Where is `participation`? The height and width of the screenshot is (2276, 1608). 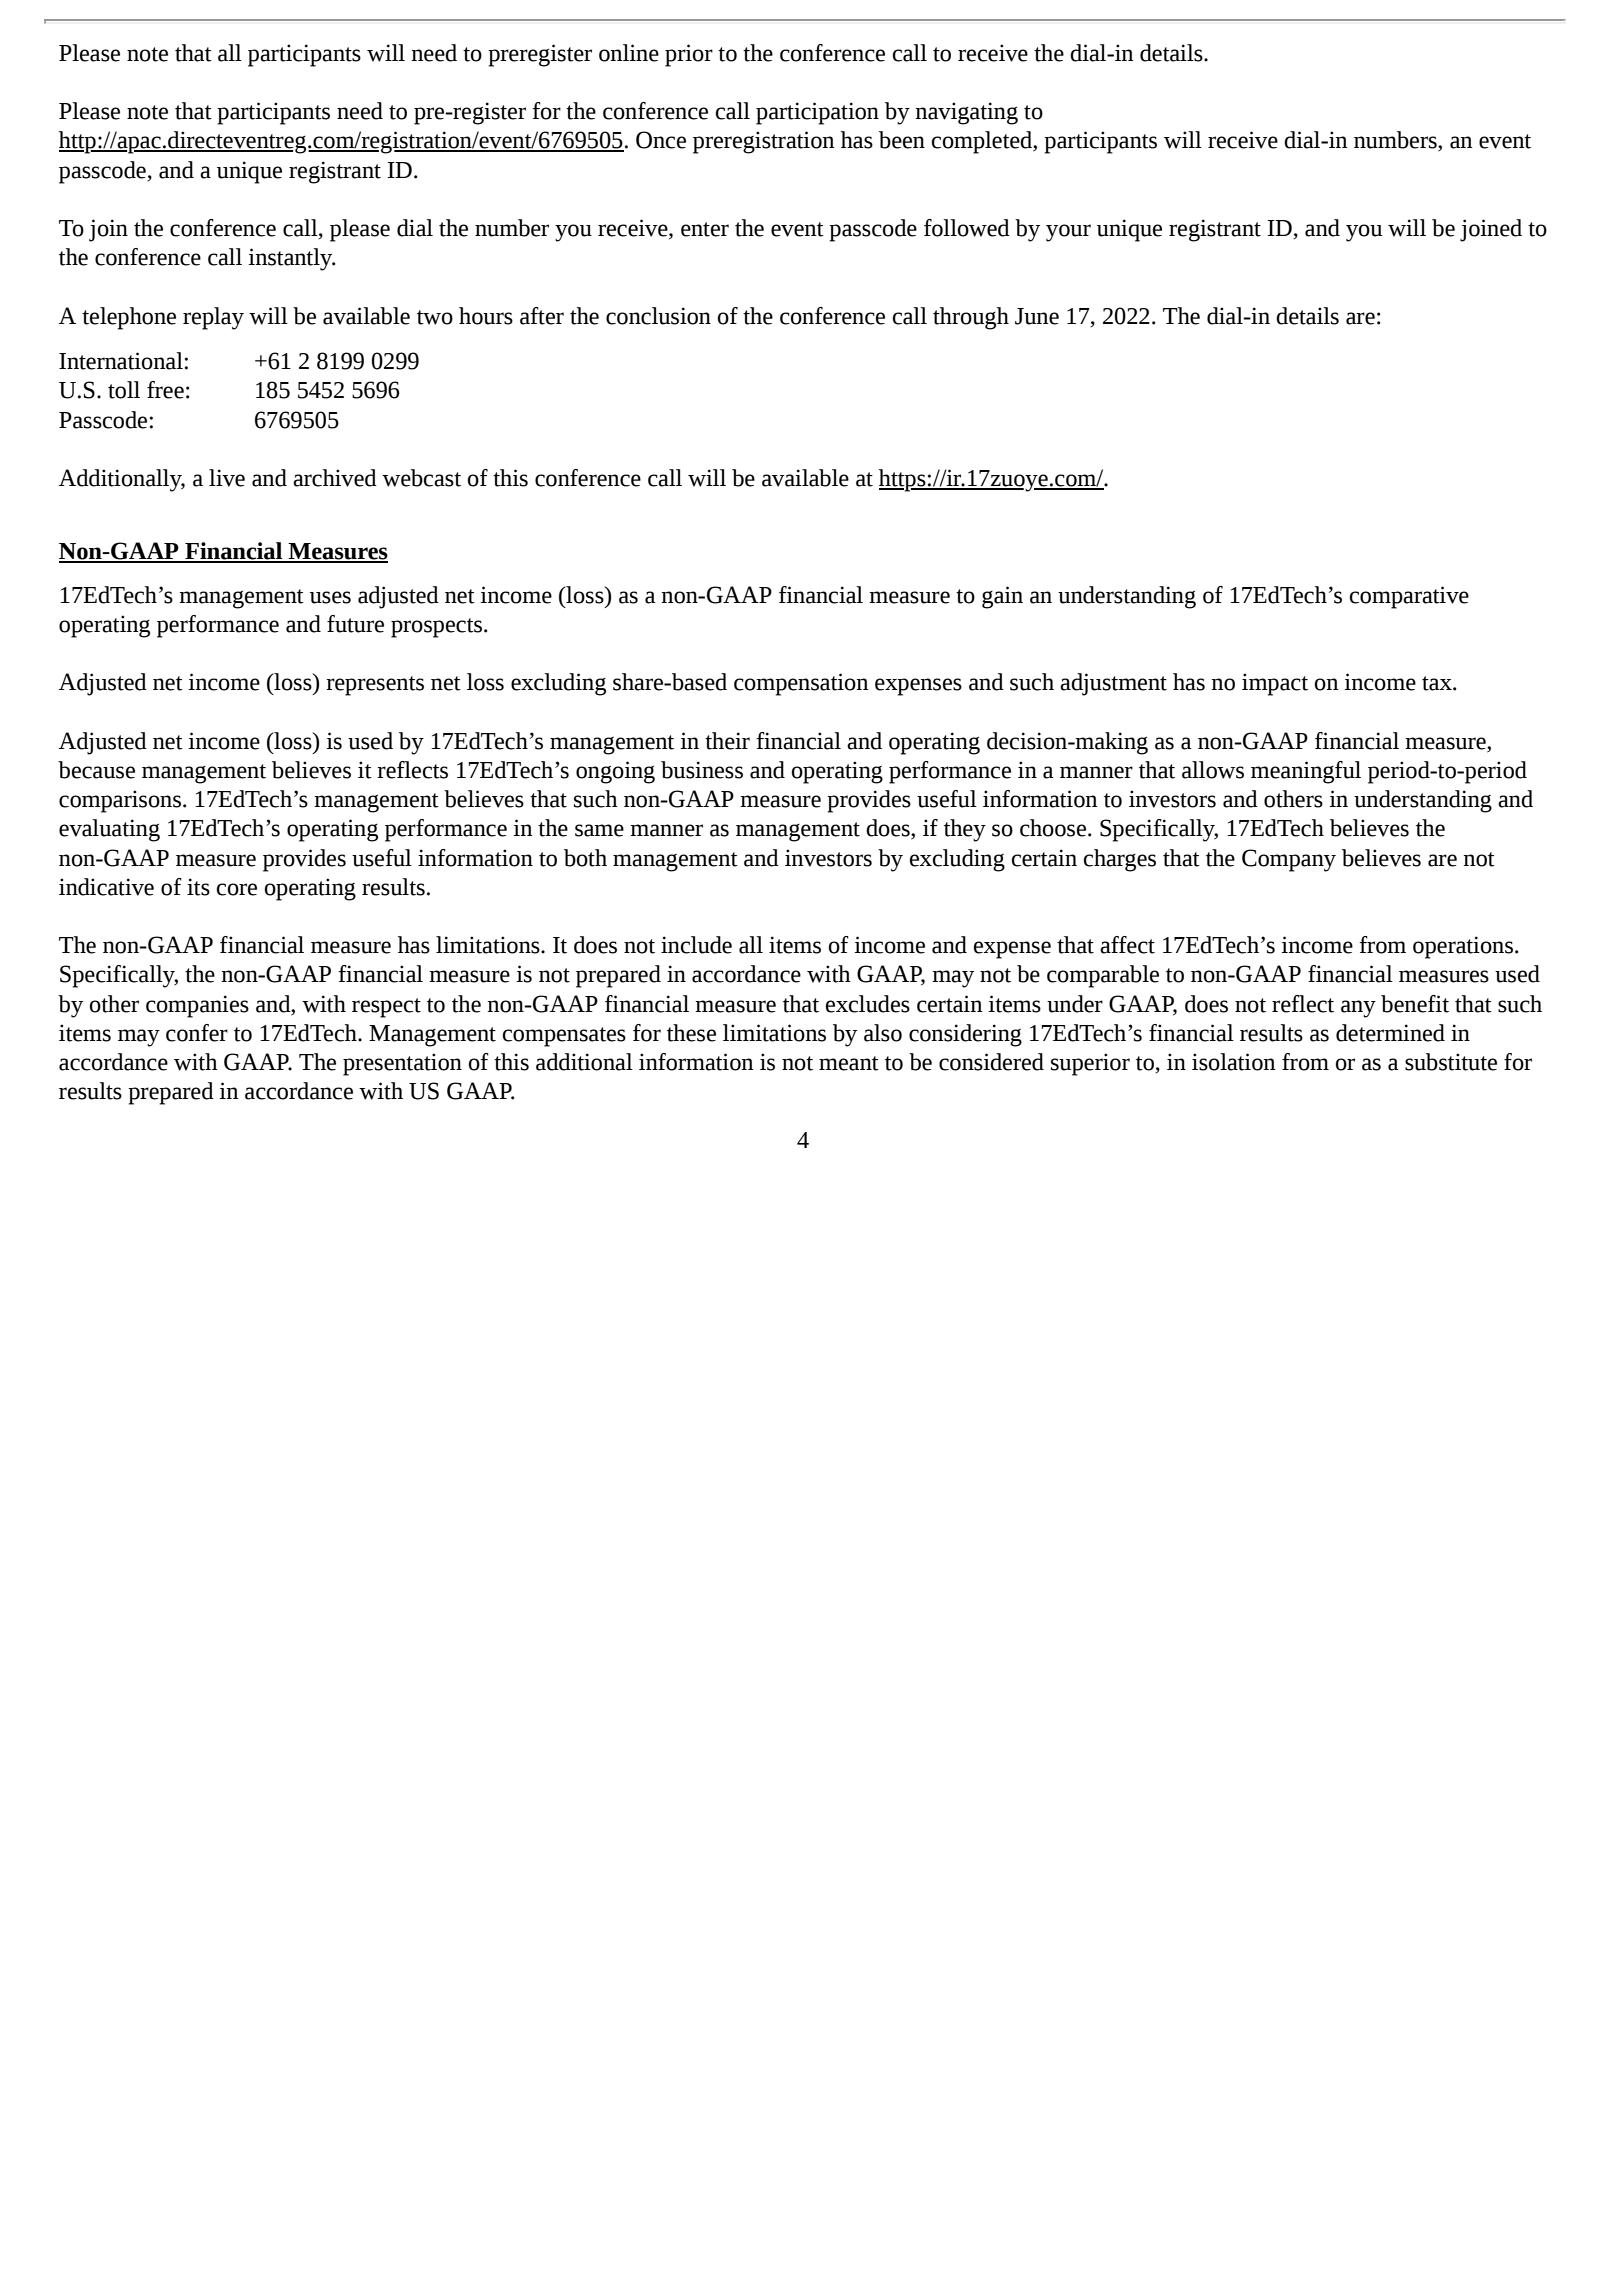
participation is located at coordinates (817, 113).
